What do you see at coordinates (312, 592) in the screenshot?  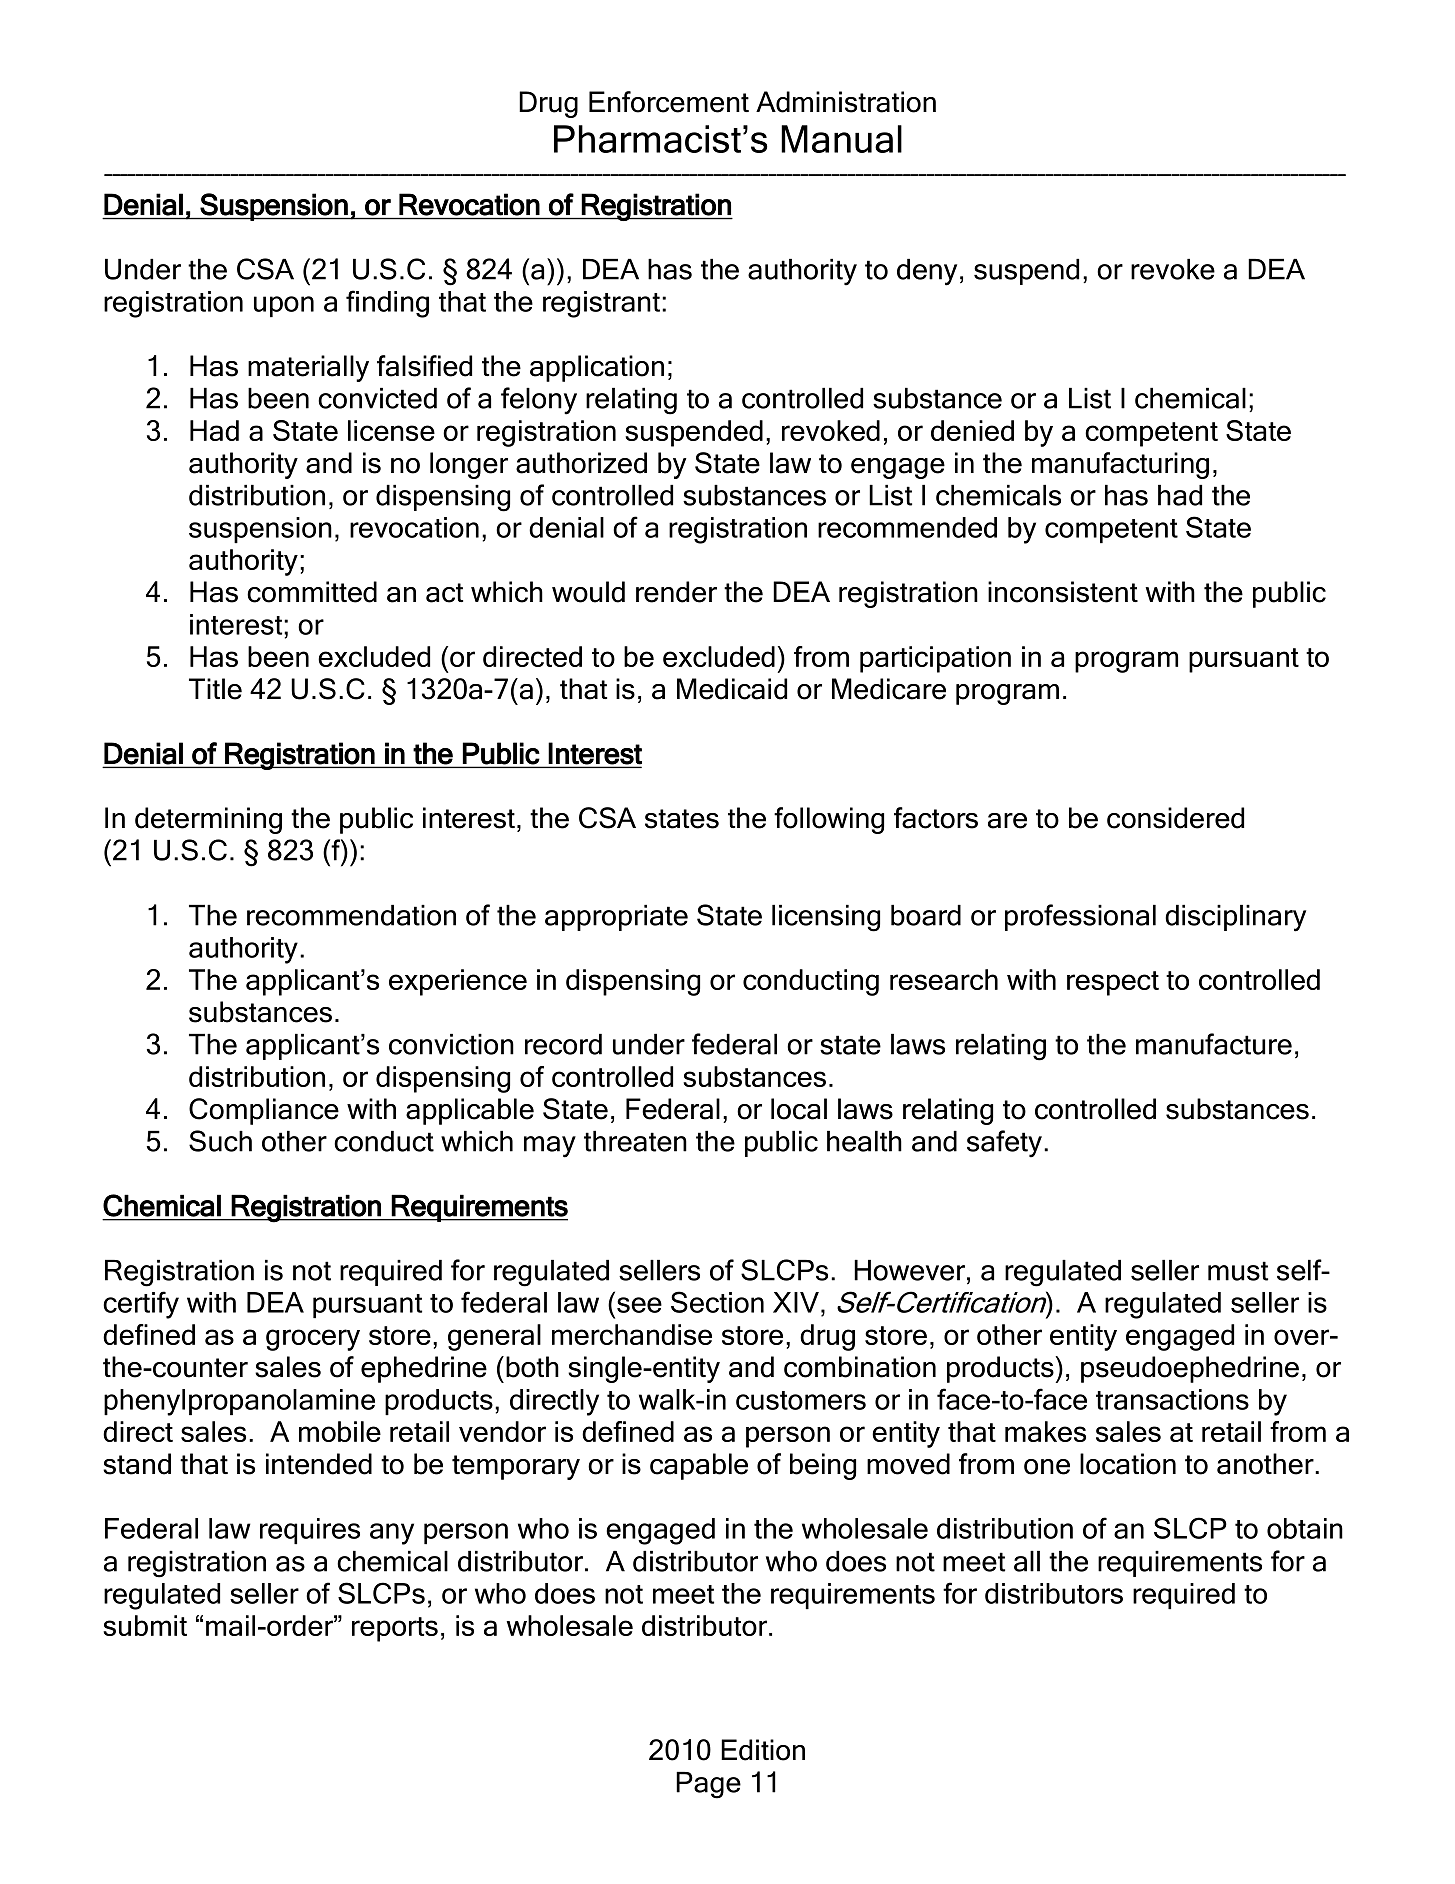 I see `committed` at bounding box center [312, 592].
